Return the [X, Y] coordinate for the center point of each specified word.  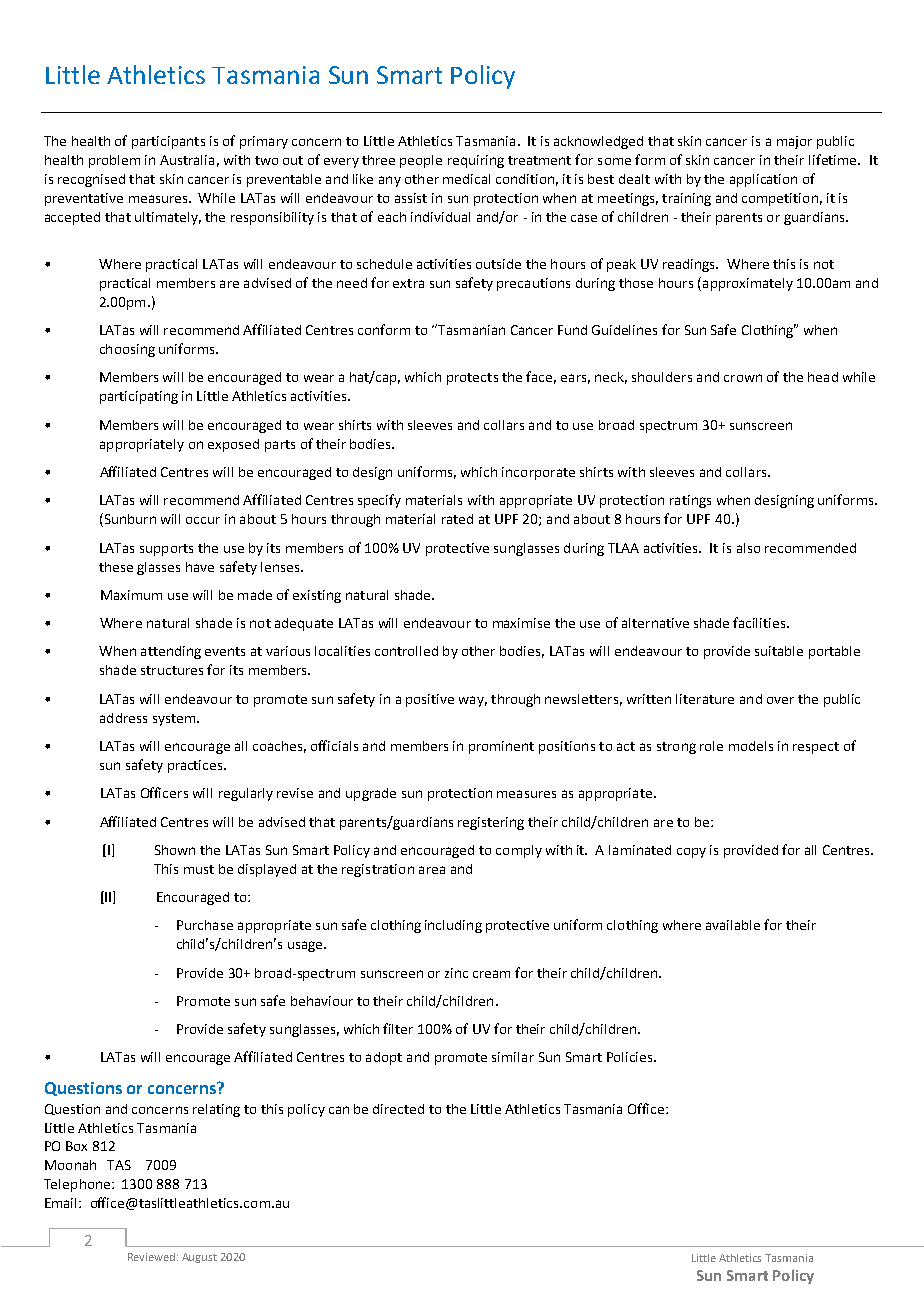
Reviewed [151, 1257]
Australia [187, 160]
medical [466, 179]
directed [398, 1109]
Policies [631, 1057]
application [763, 180]
